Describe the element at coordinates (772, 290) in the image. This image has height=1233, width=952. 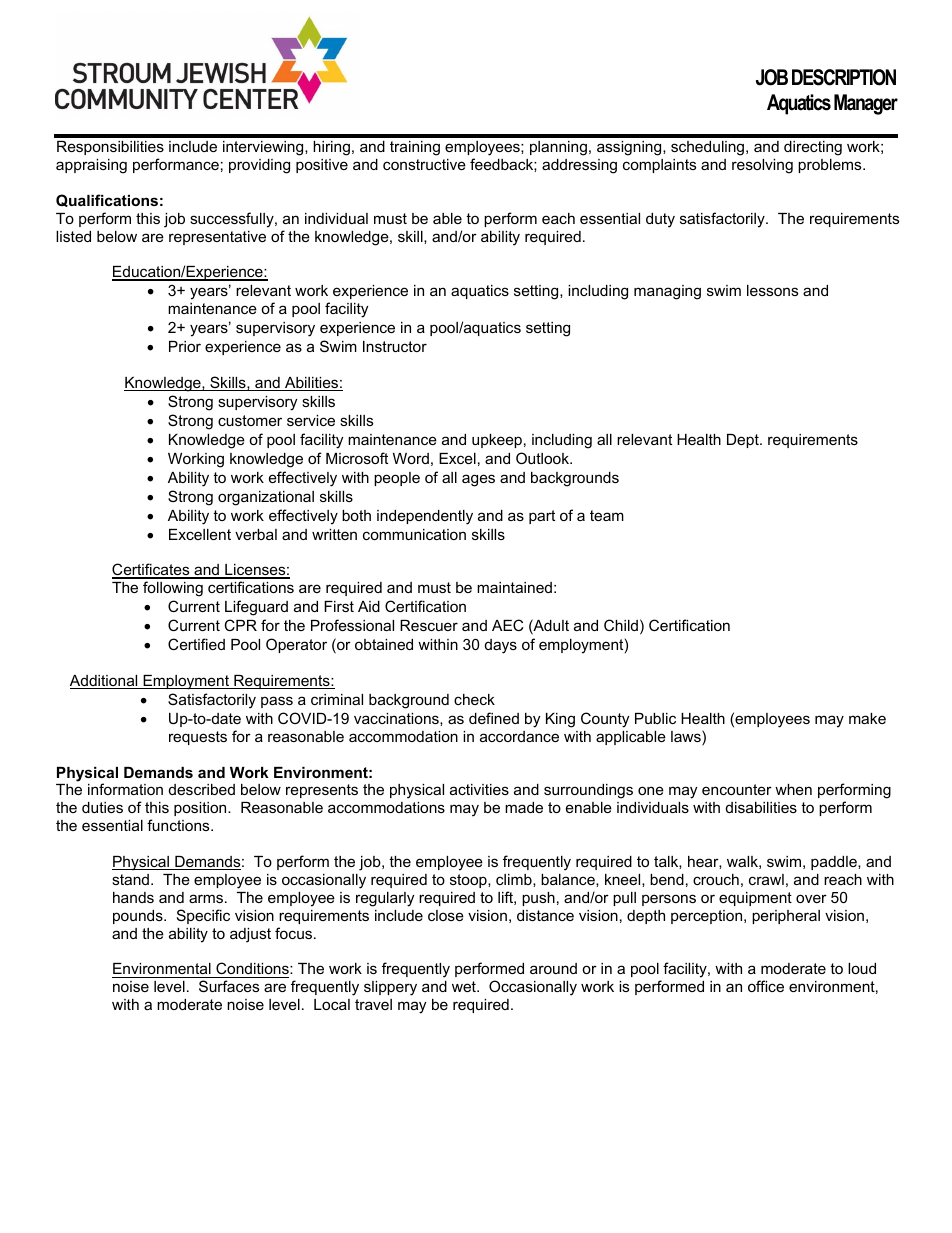
I see `lessons` at that location.
